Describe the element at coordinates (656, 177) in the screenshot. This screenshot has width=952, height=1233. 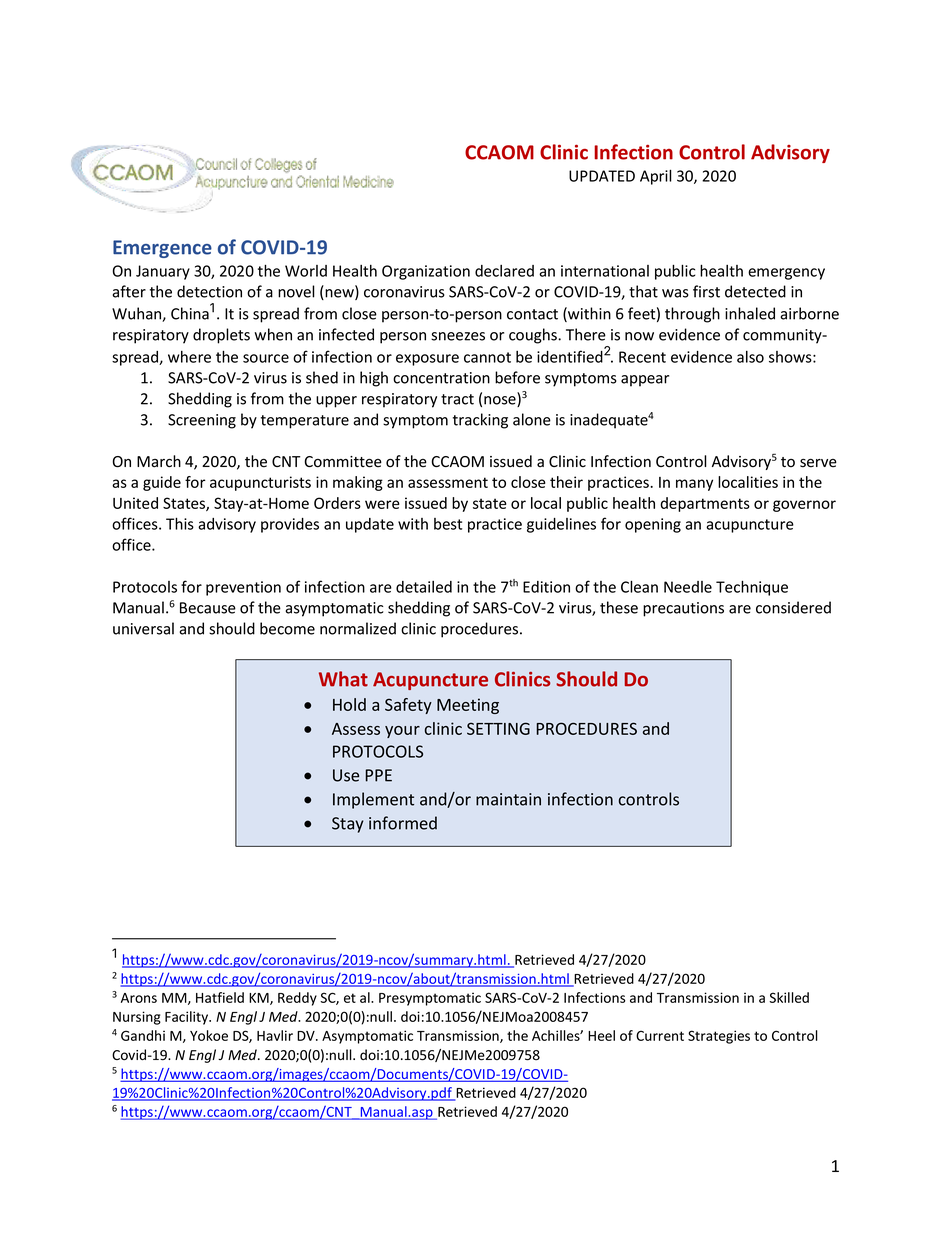
I see `April` at that location.
